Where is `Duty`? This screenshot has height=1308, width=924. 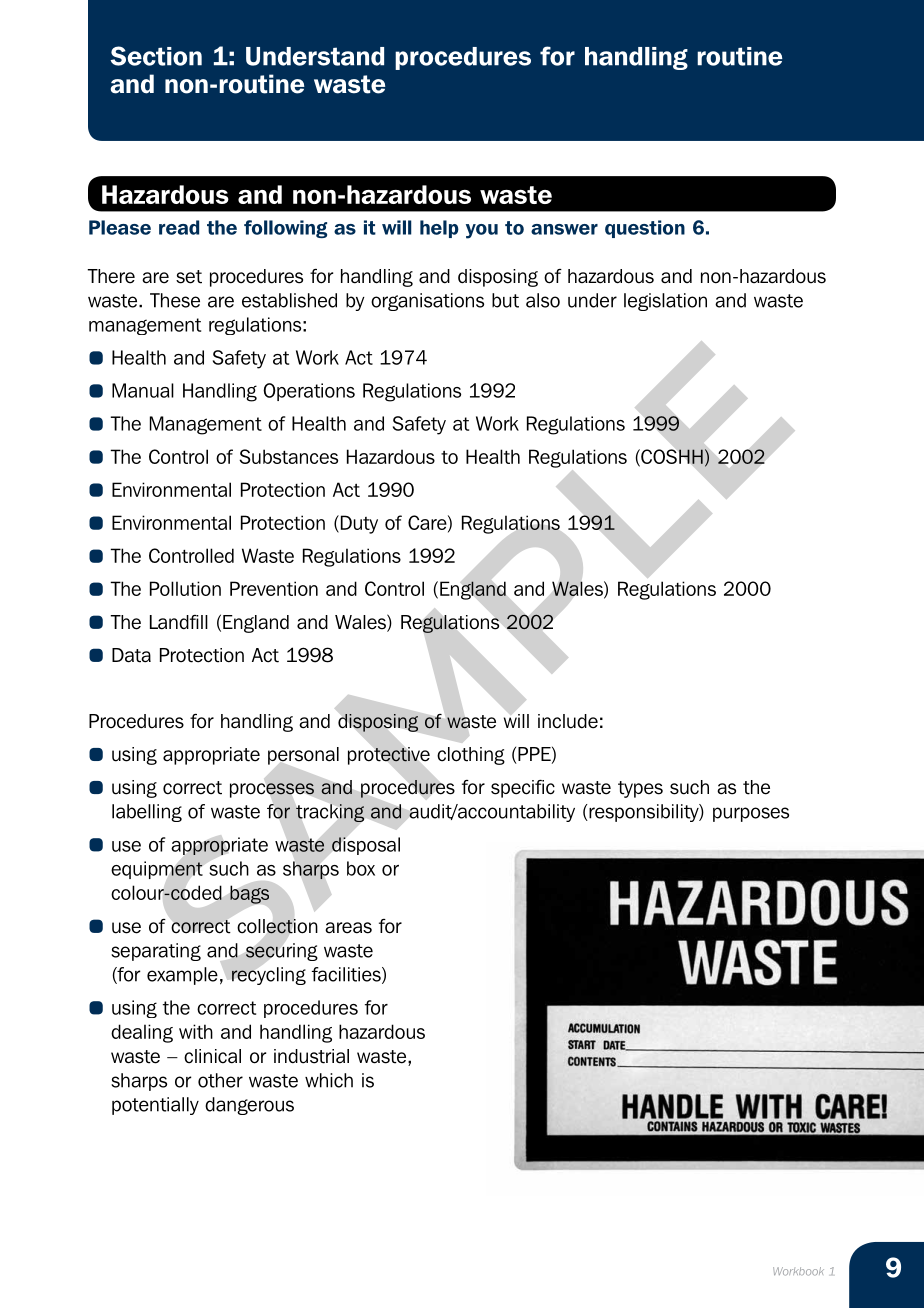
Duty is located at coordinates (358, 524).
